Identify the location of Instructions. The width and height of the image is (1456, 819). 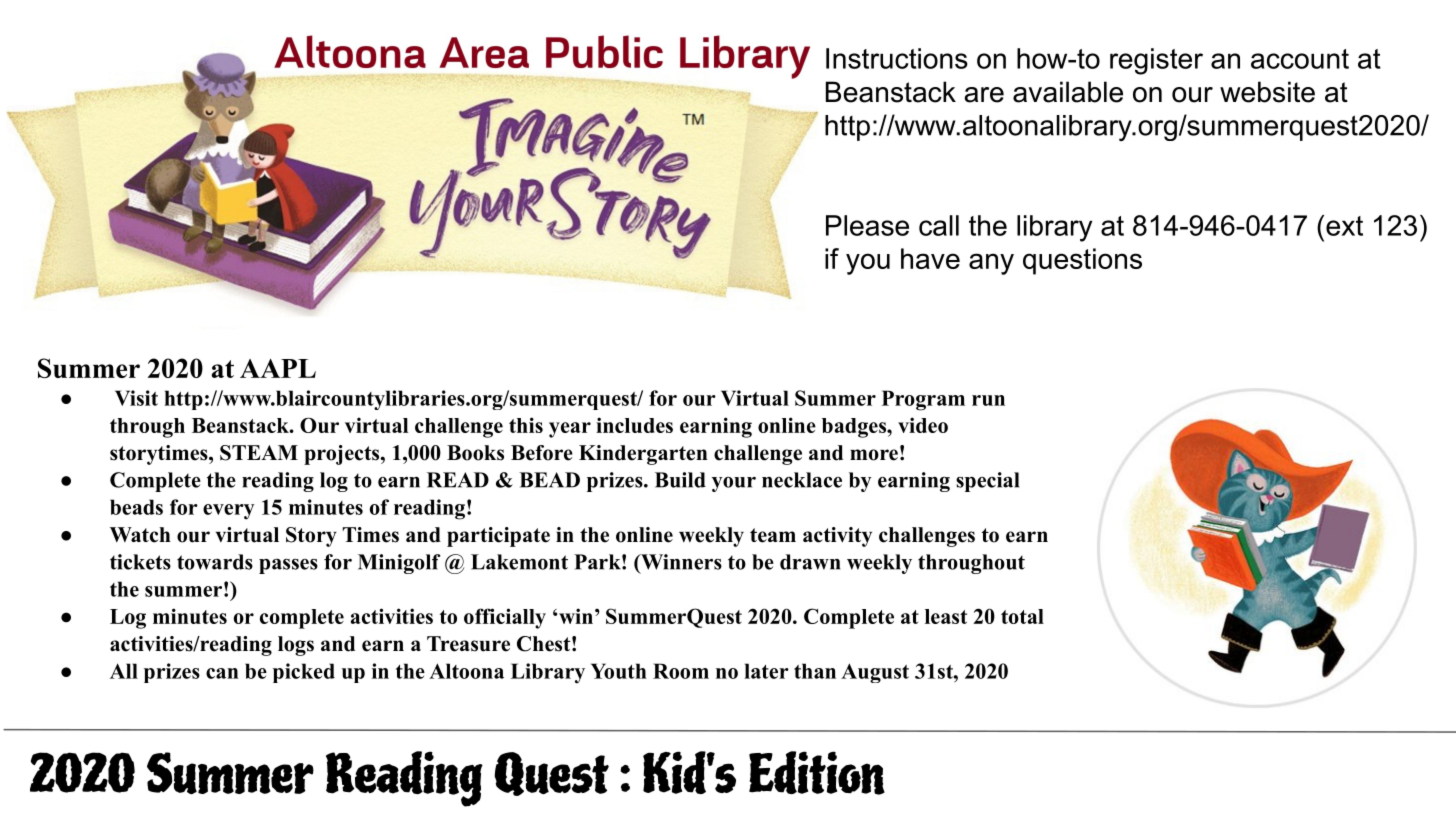
(897, 58).
